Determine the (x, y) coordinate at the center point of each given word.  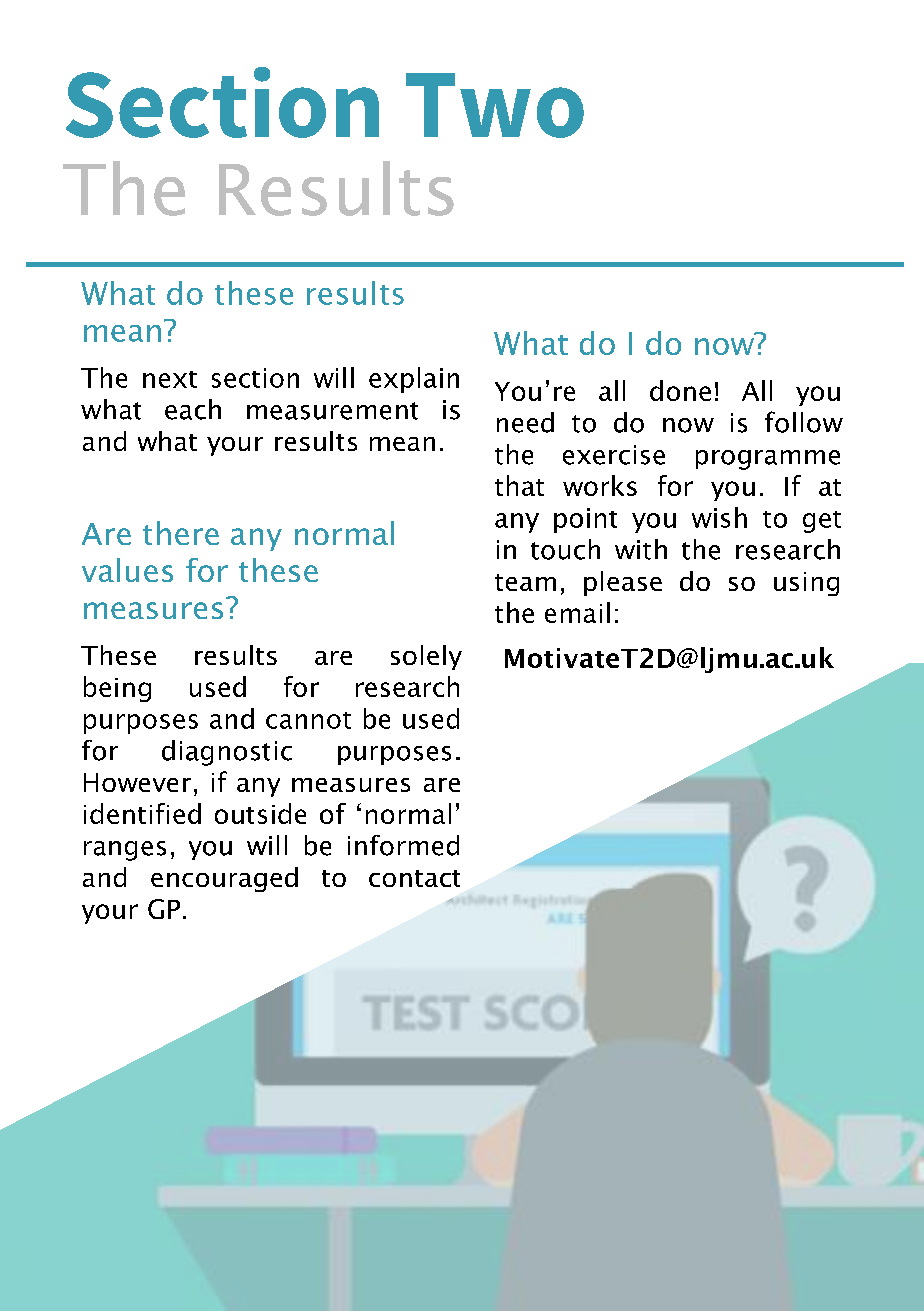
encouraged (224, 879)
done (680, 390)
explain (414, 380)
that (519, 485)
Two (495, 105)
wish (719, 517)
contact (414, 878)
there (181, 533)
